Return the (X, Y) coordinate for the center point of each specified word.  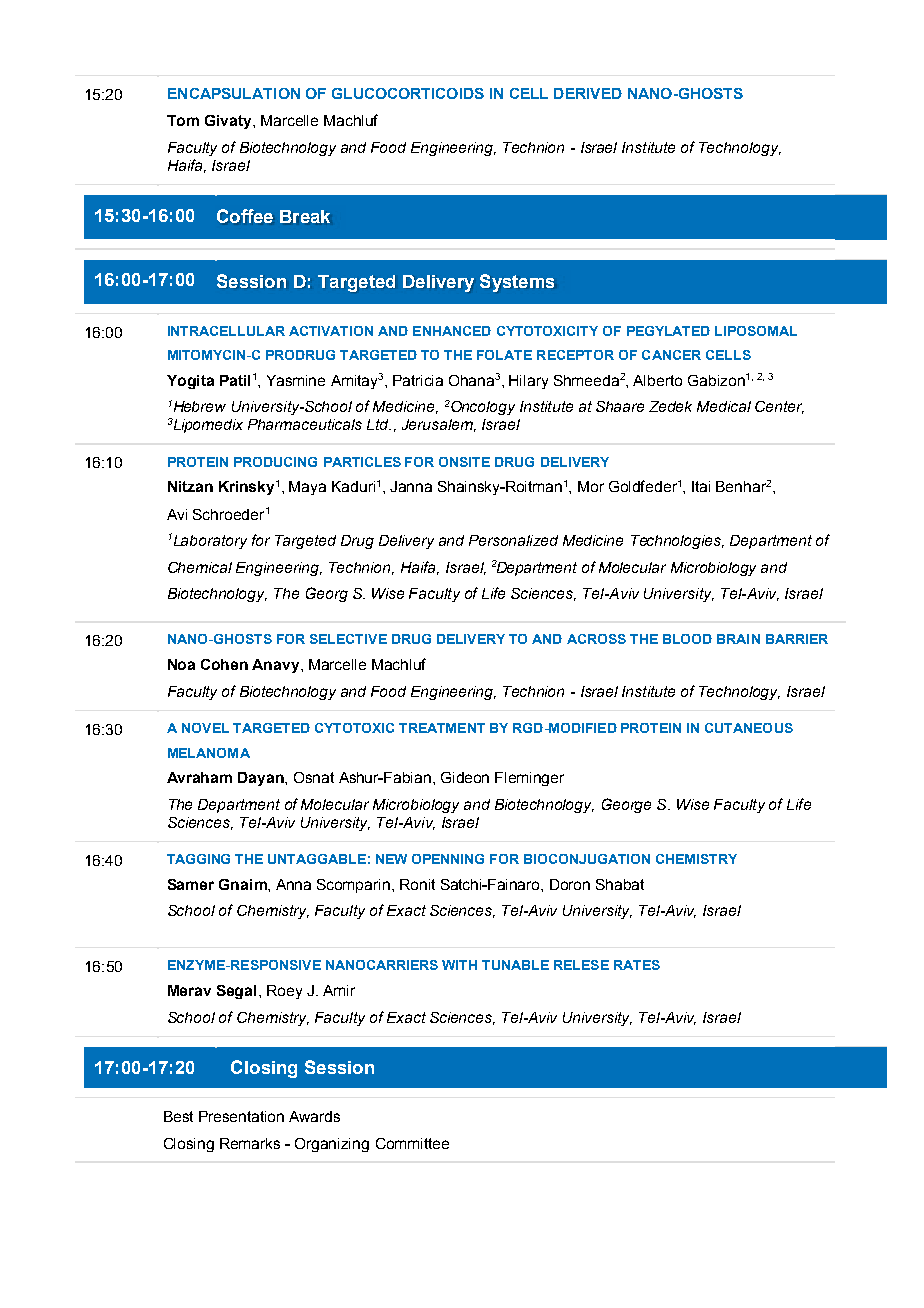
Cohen (224, 664)
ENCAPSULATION (234, 93)
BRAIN (738, 639)
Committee (412, 1143)
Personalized (513, 540)
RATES (637, 965)
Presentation (241, 1116)
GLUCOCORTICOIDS (408, 93)
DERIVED (588, 93)
